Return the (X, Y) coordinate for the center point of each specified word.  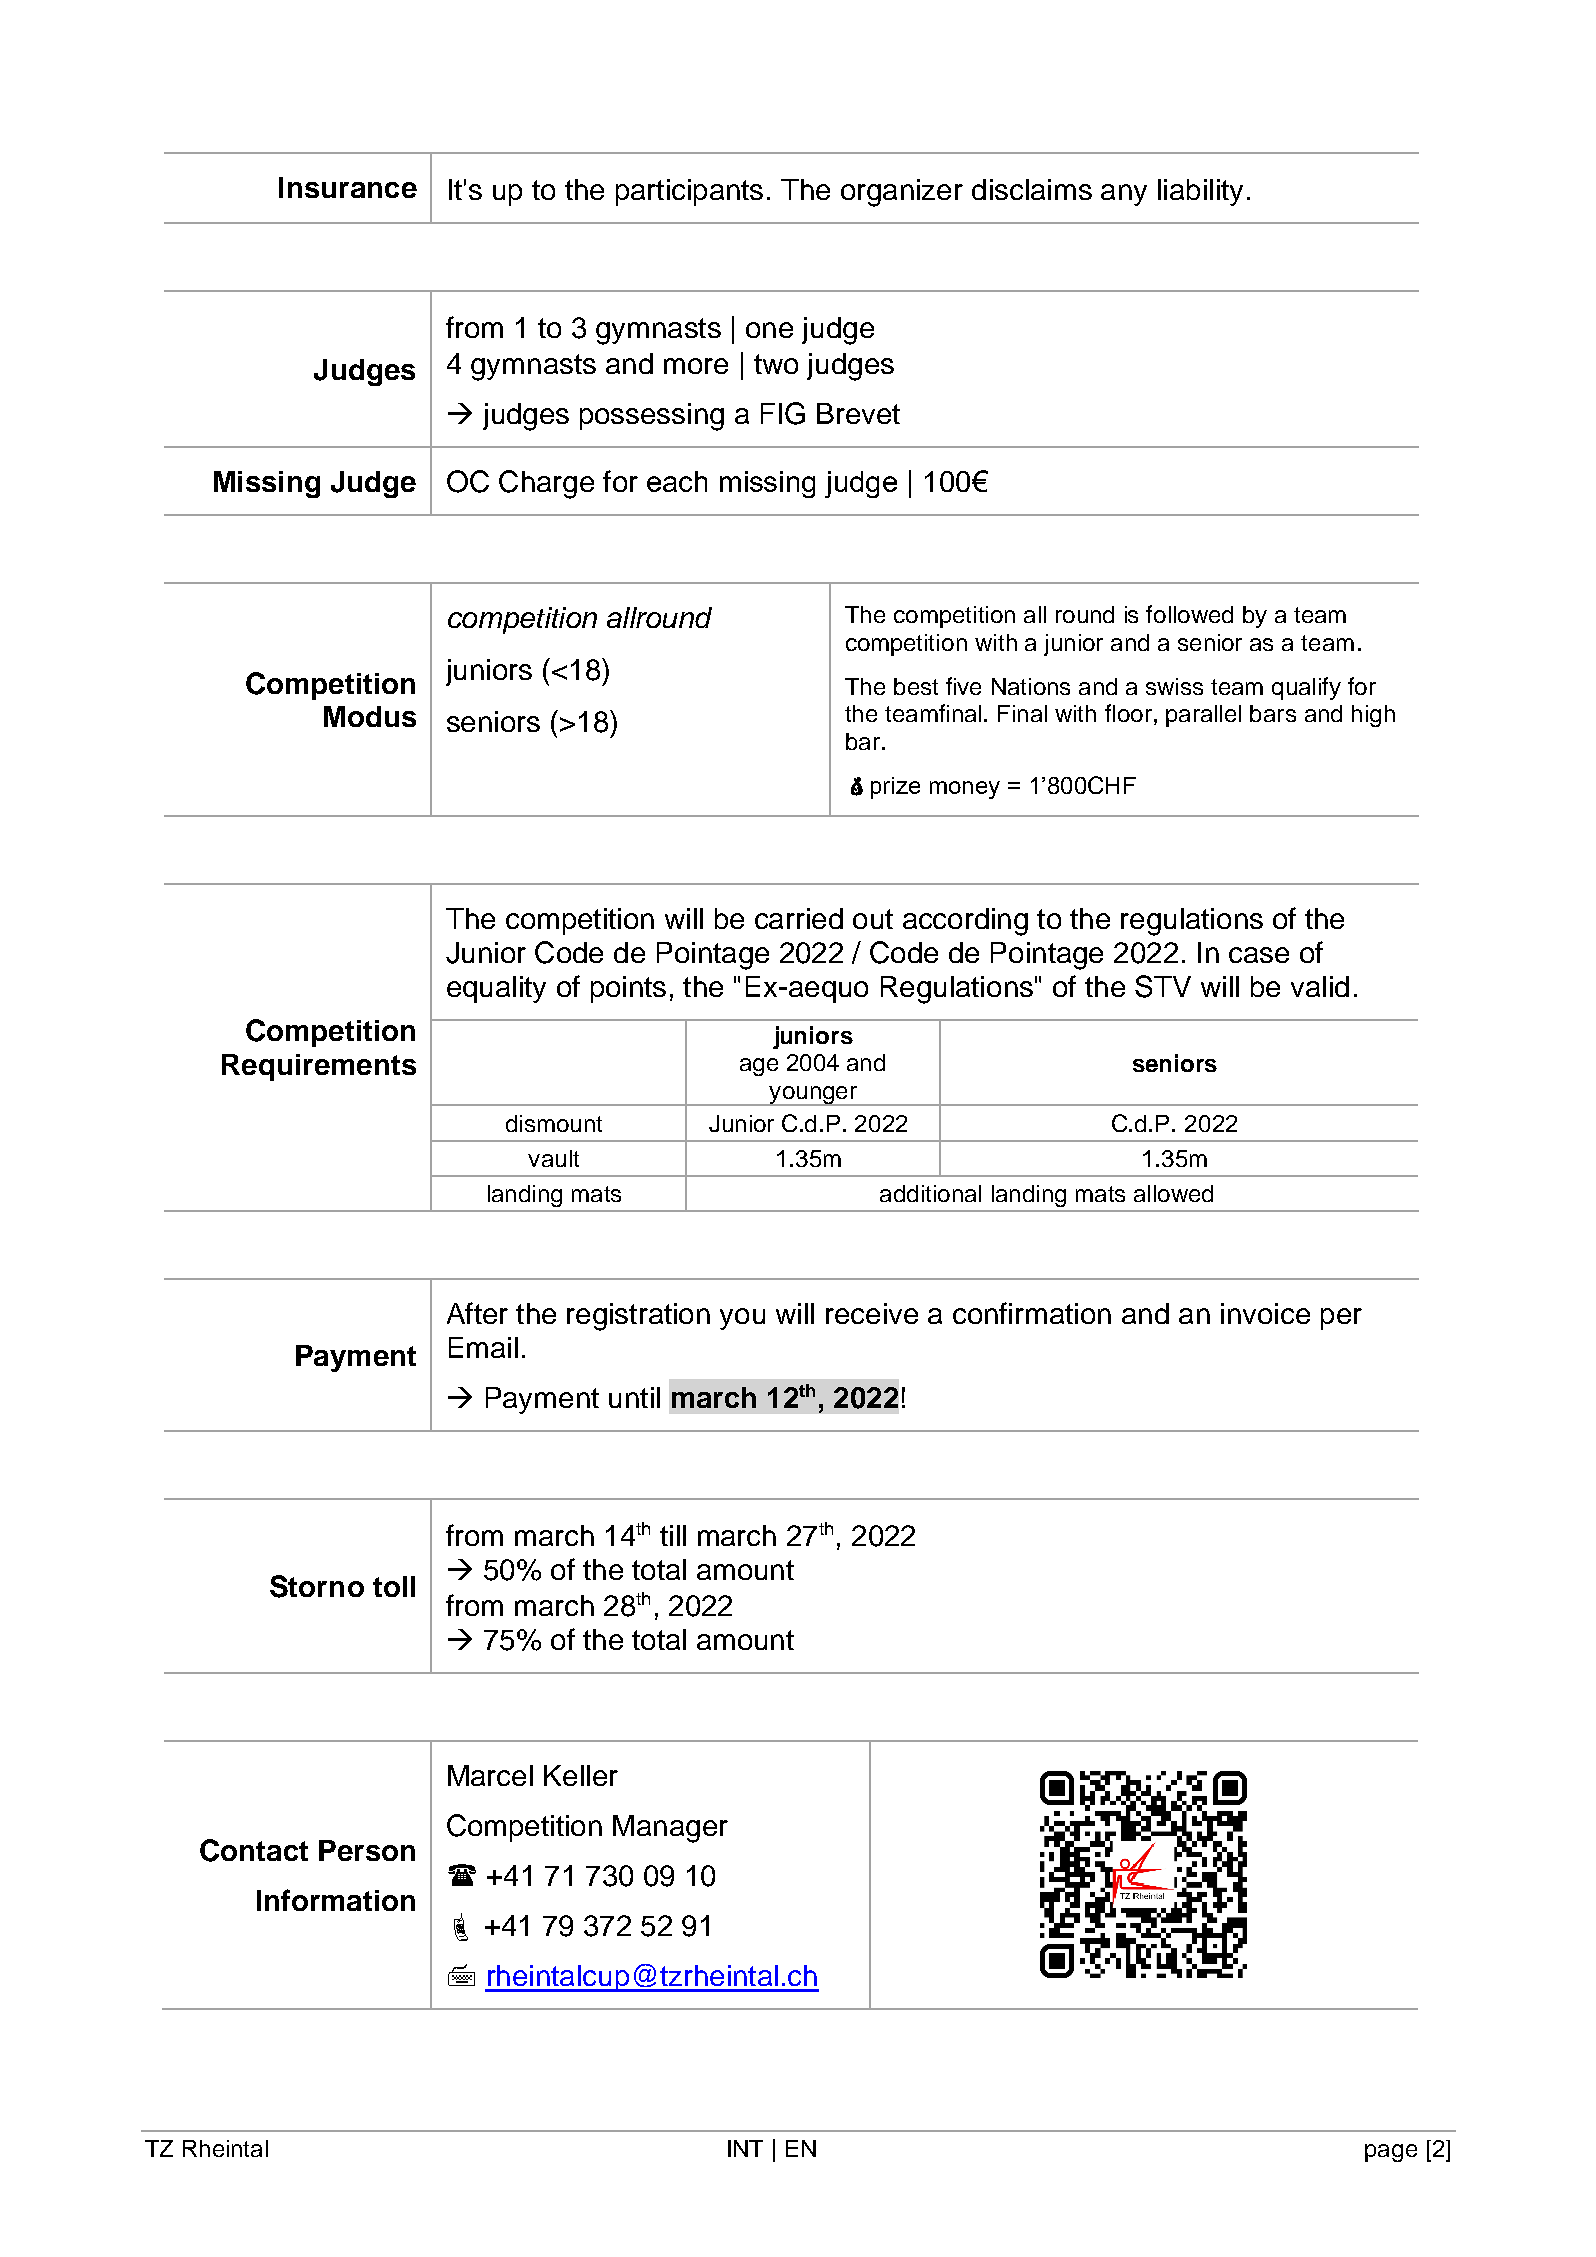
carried (799, 918)
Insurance (348, 187)
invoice (1265, 1313)
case (1259, 955)
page (1391, 2153)
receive (872, 1313)
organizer (902, 193)
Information (336, 1900)
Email (483, 1347)
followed (1189, 614)
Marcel (490, 1775)
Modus (370, 716)
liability (1200, 192)
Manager (670, 1829)
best (916, 686)
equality (496, 989)
